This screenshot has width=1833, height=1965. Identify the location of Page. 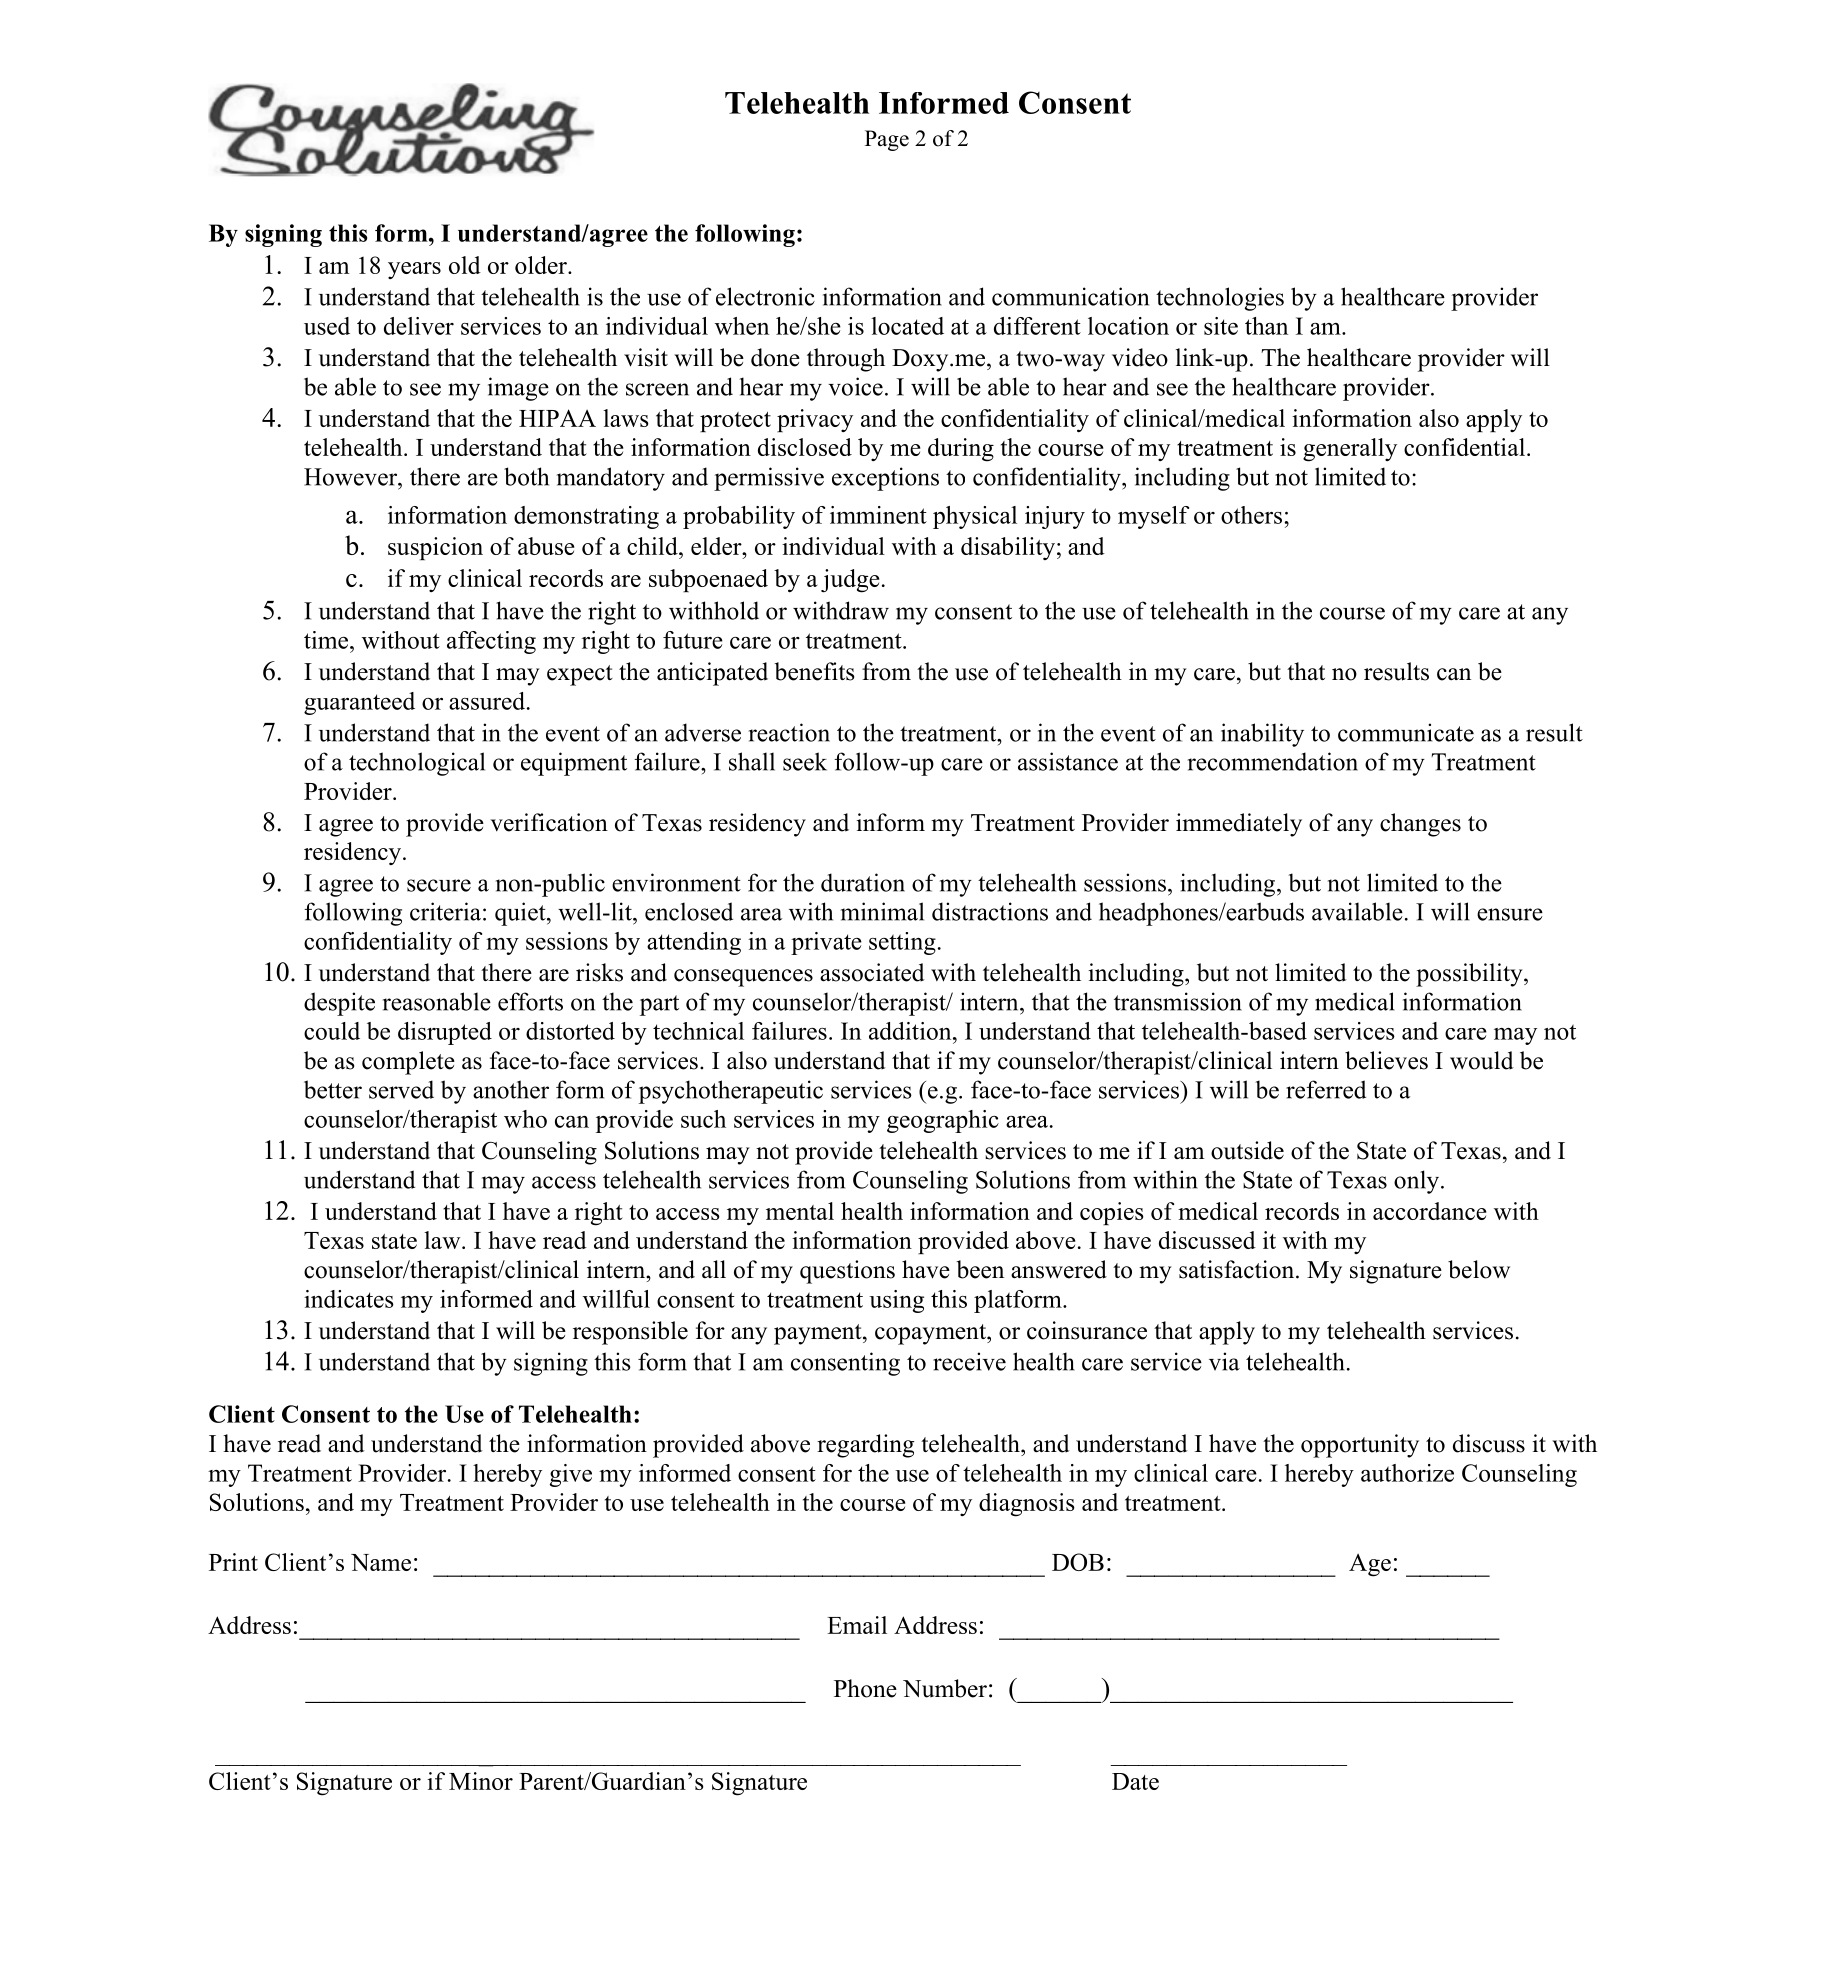
(887, 140).
